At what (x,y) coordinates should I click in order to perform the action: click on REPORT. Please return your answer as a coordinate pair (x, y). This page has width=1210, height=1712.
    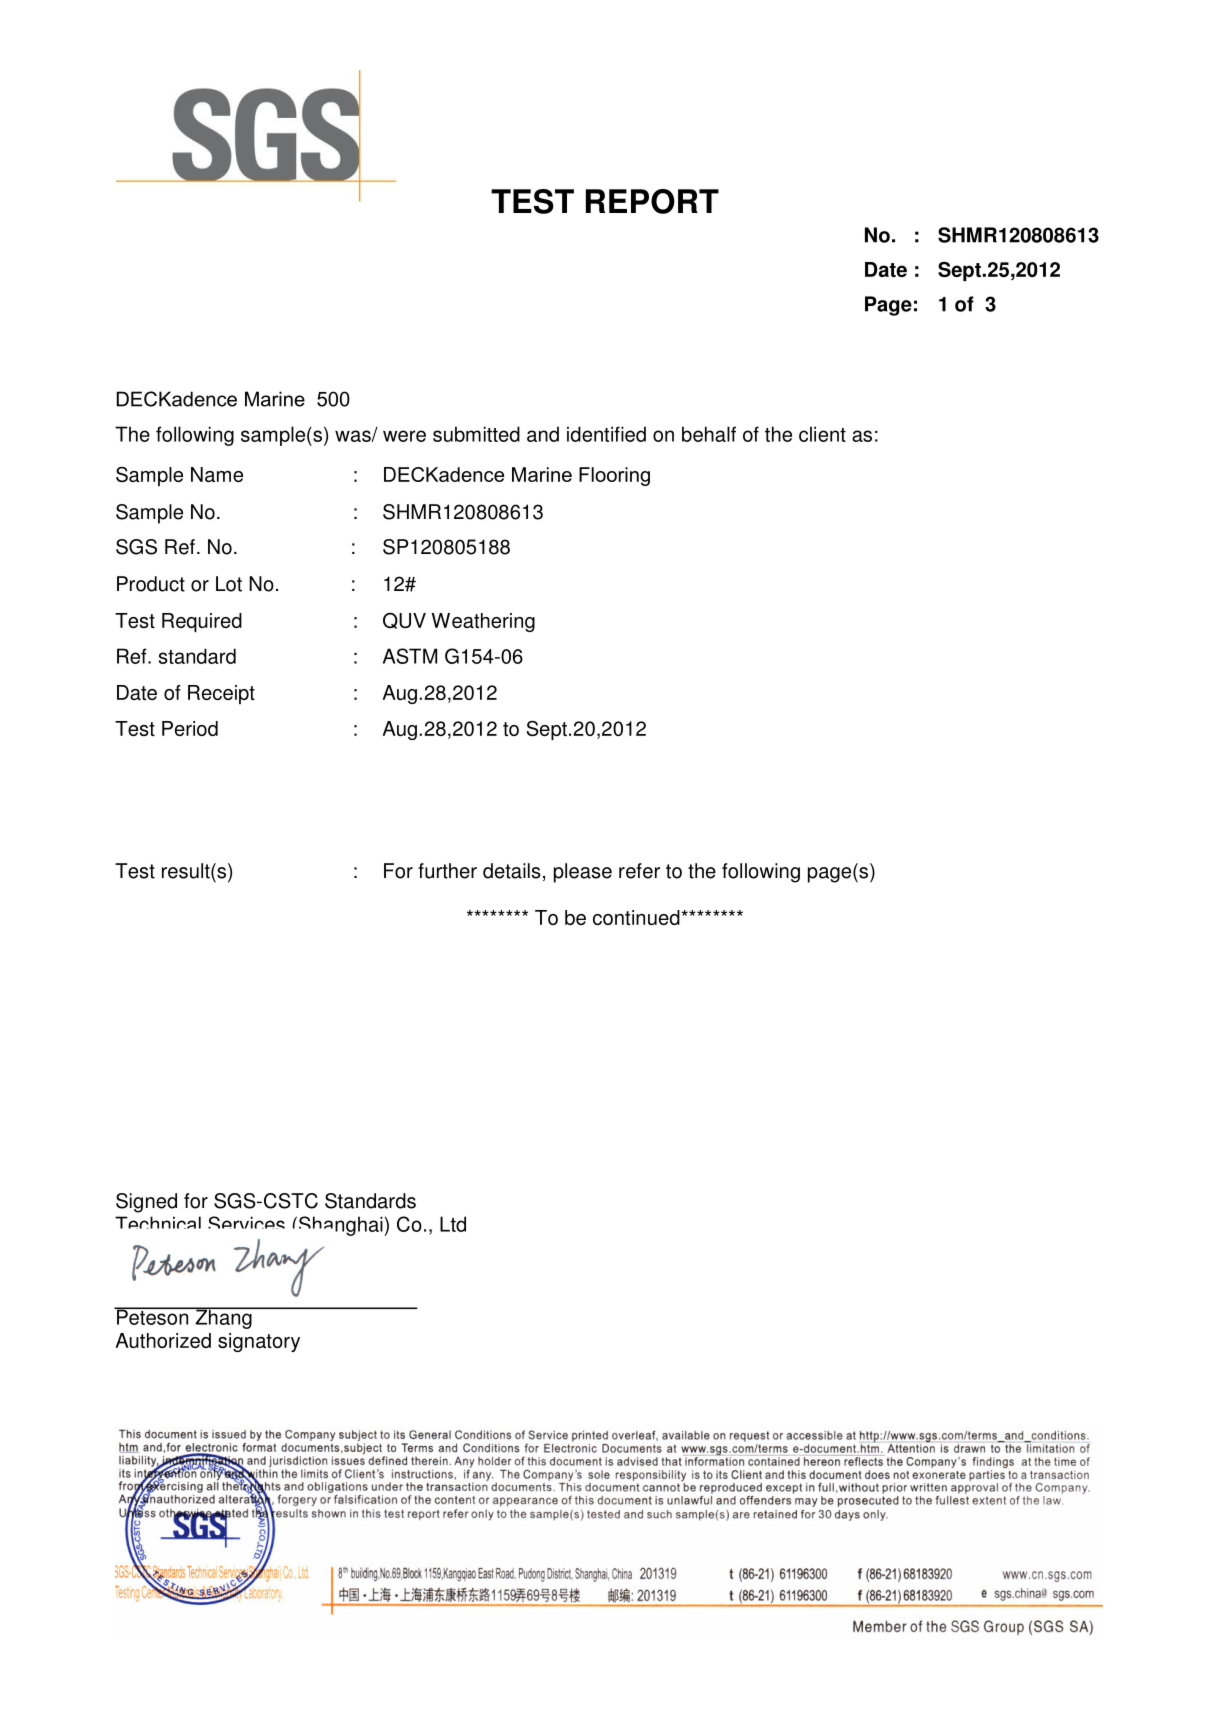
    Looking at the image, I should click on (652, 201).
